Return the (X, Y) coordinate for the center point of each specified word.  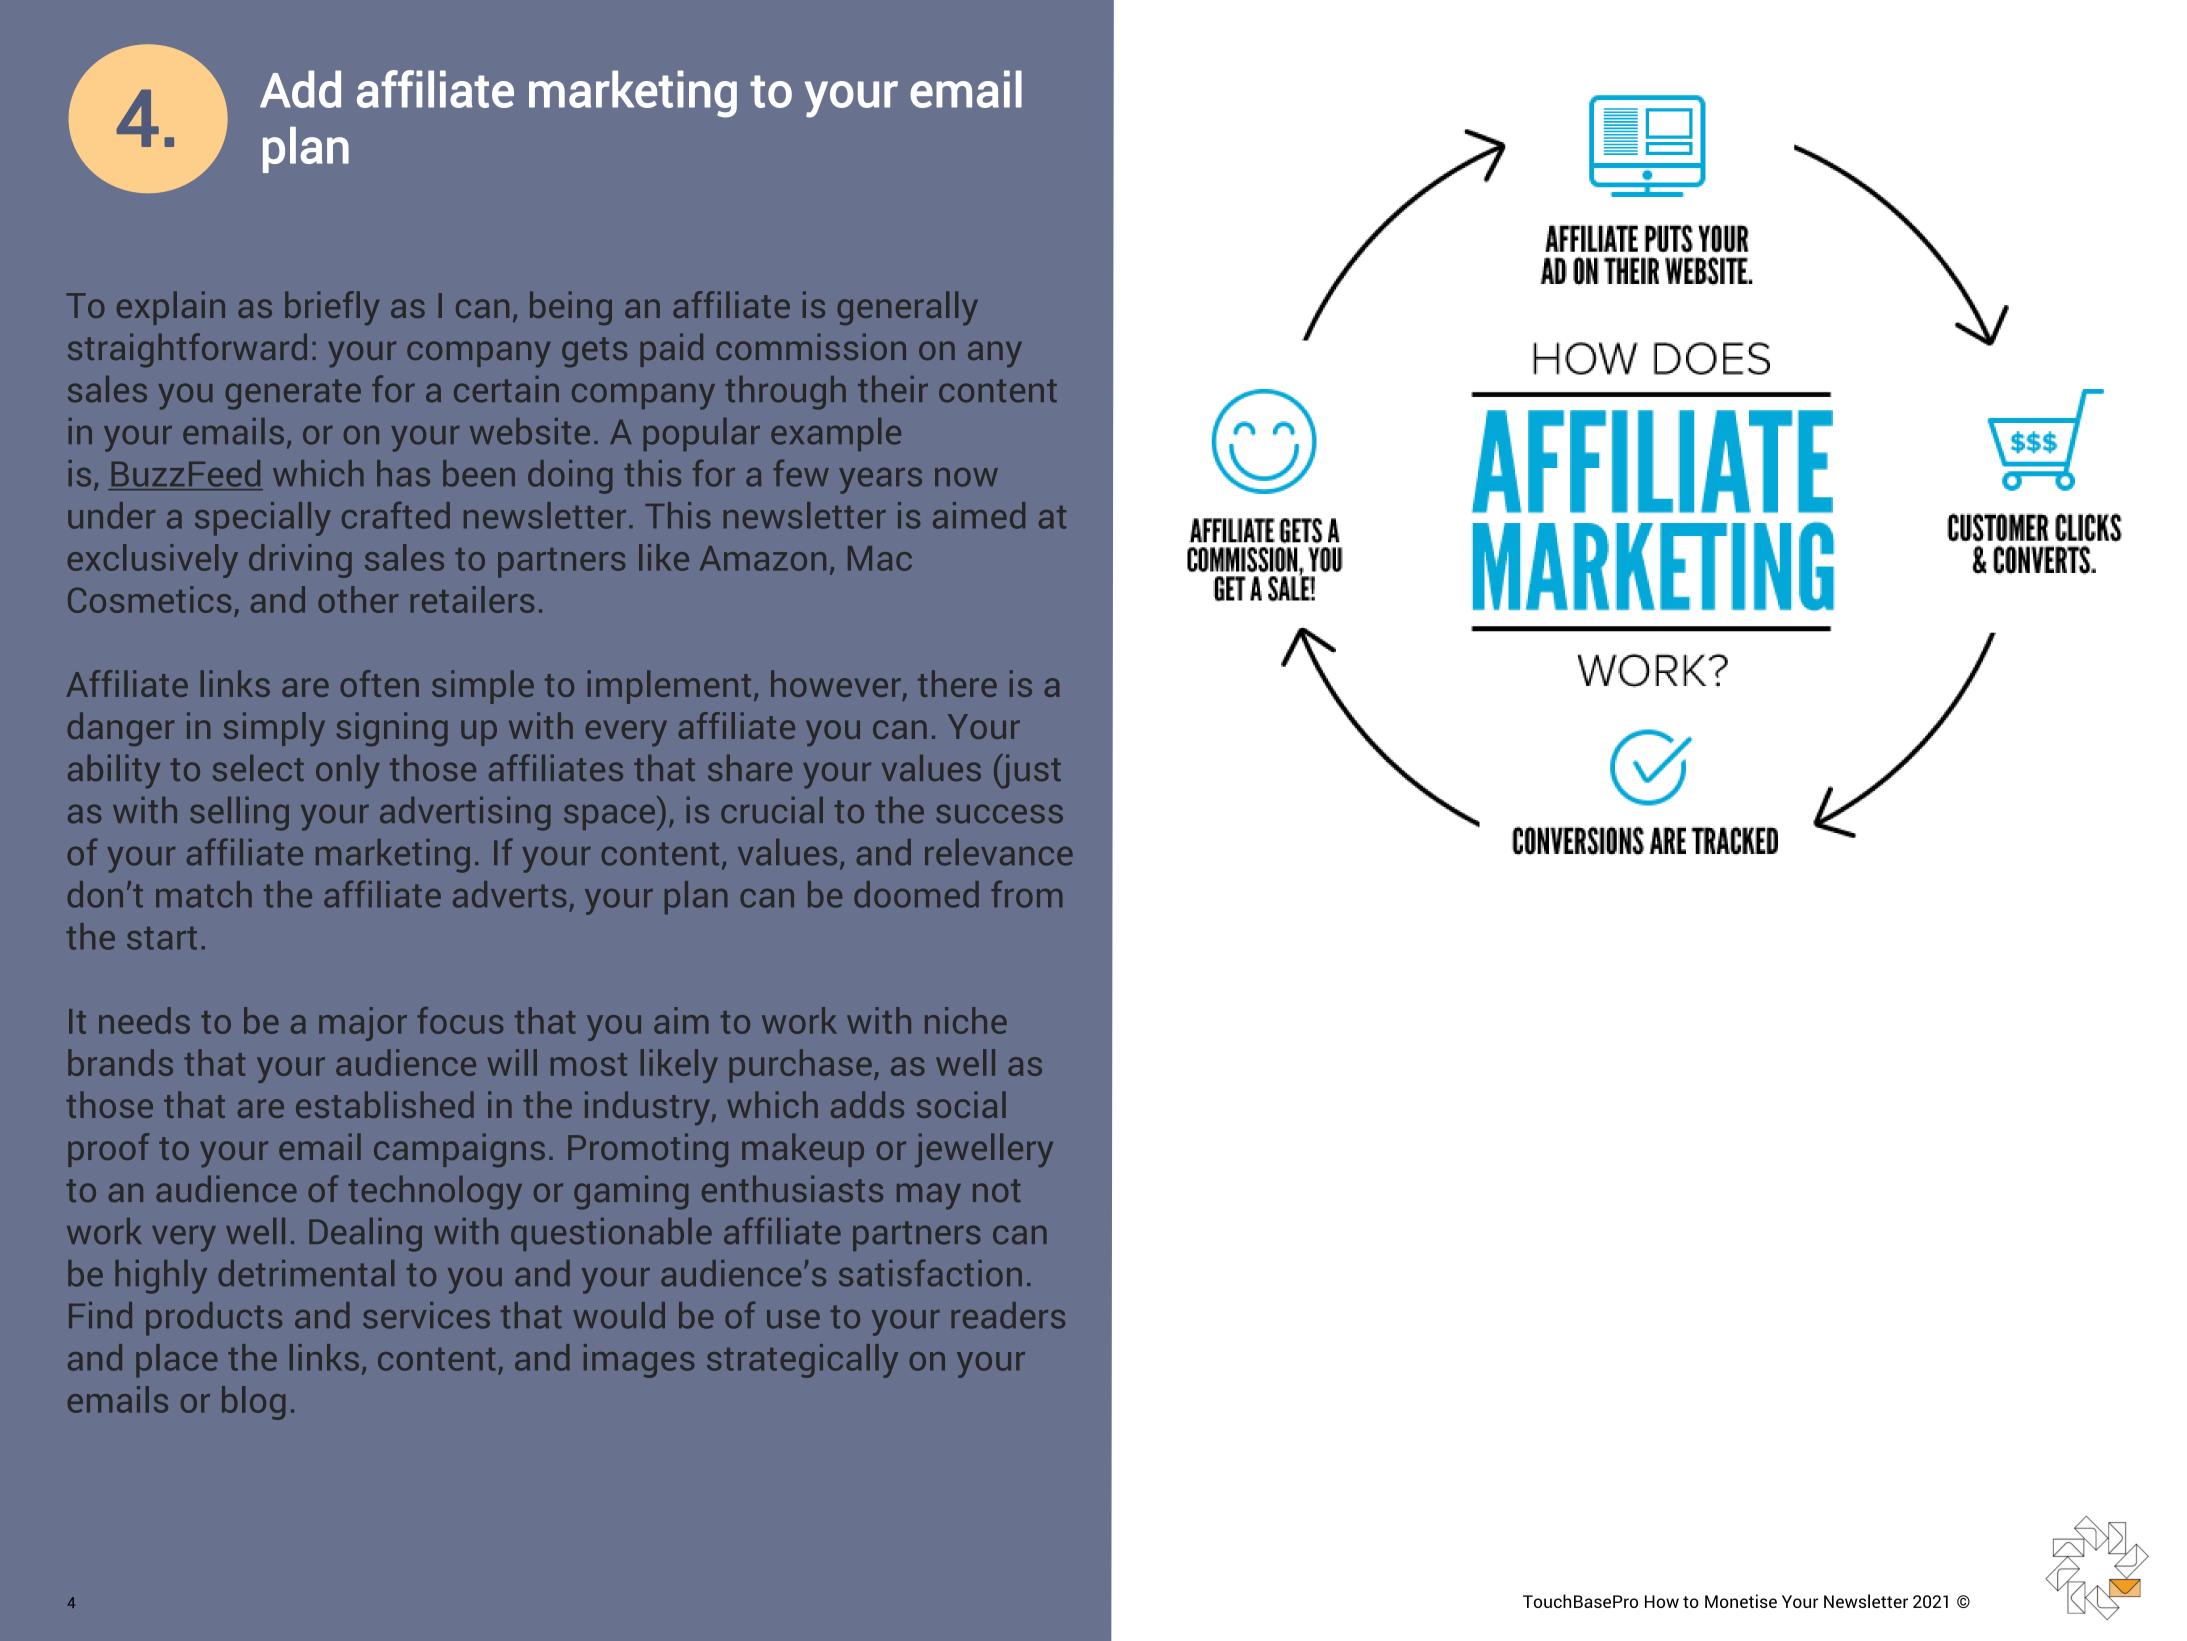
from (1026, 894)
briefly (332, 308)
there (957, 683)
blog (253, 1403)
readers (1008, 1315)
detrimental (306, 1273)
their (893, 389)
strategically (802, 1361)
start (162, 938)
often (380, 683)
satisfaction (930, 1273)
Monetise (1741, 1601)
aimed (979, 515)
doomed (916, 894)
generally (907, 308)
